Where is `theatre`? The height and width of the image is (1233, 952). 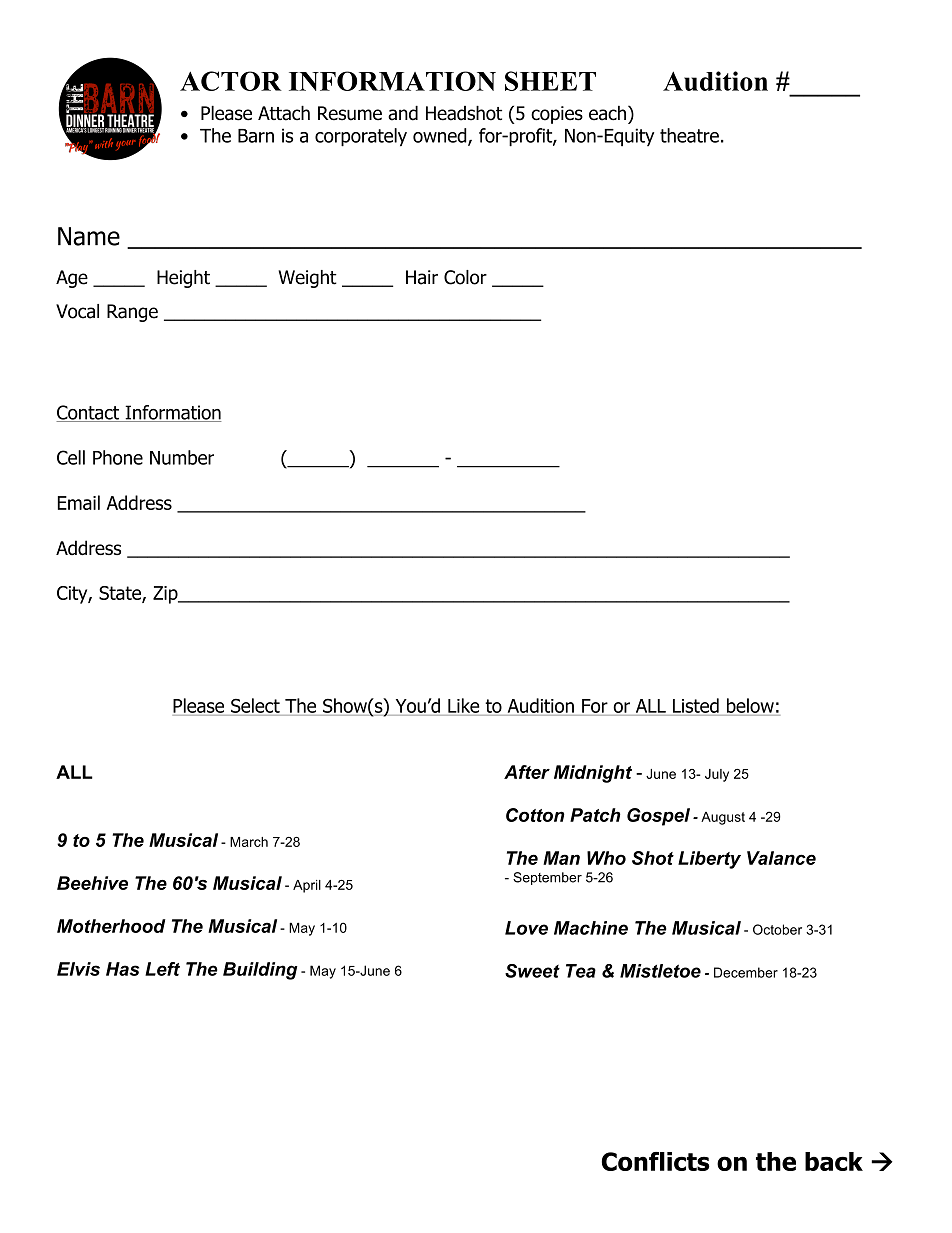 theatre is located at coordinates (689, 135).
